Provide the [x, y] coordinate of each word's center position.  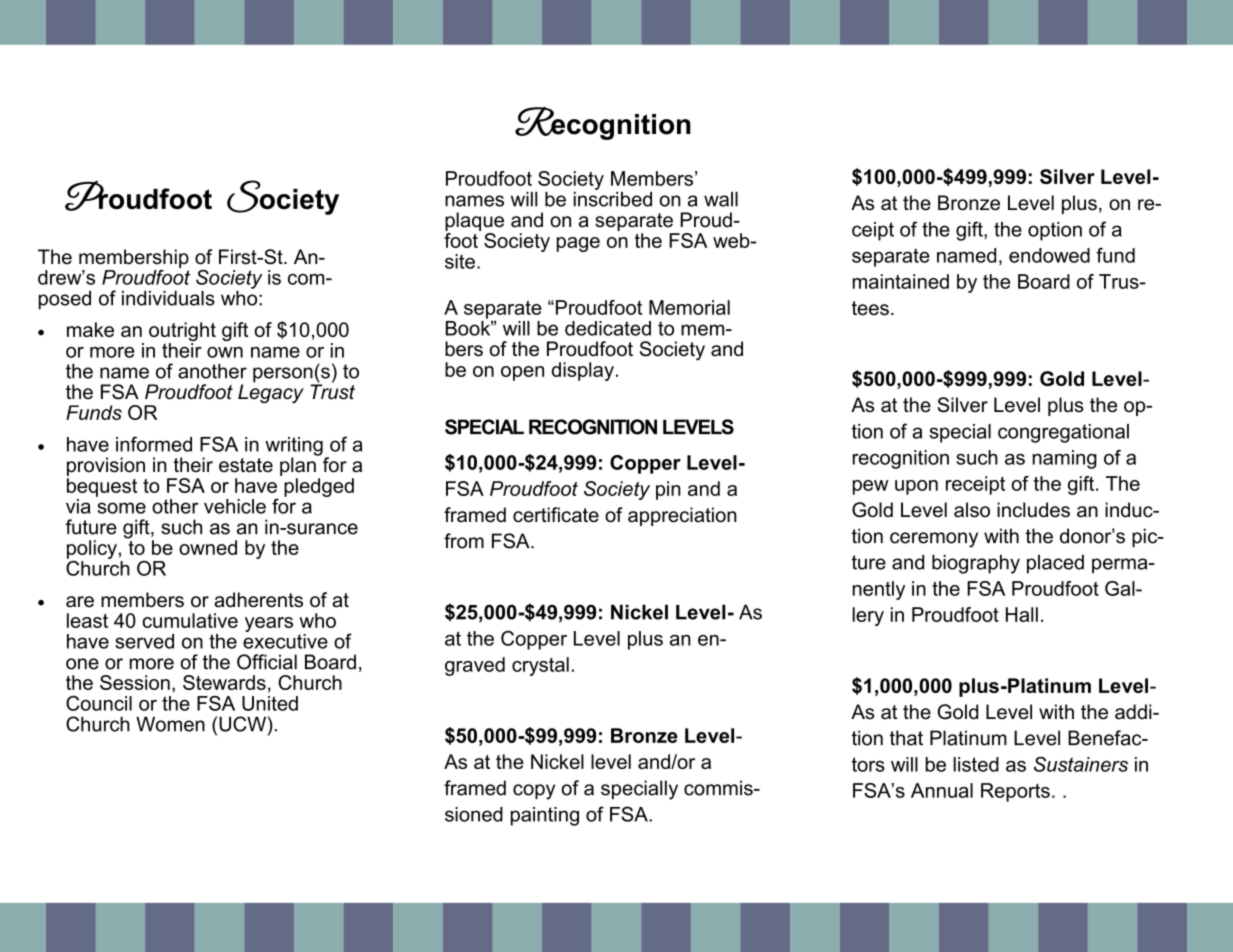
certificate [556, 515]
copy [534, 792]
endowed [1049, 255]
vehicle [235, 506]
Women [170, 724]
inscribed [613, 198]
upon [916, 487]
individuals [168, 298]
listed [976, 764]
